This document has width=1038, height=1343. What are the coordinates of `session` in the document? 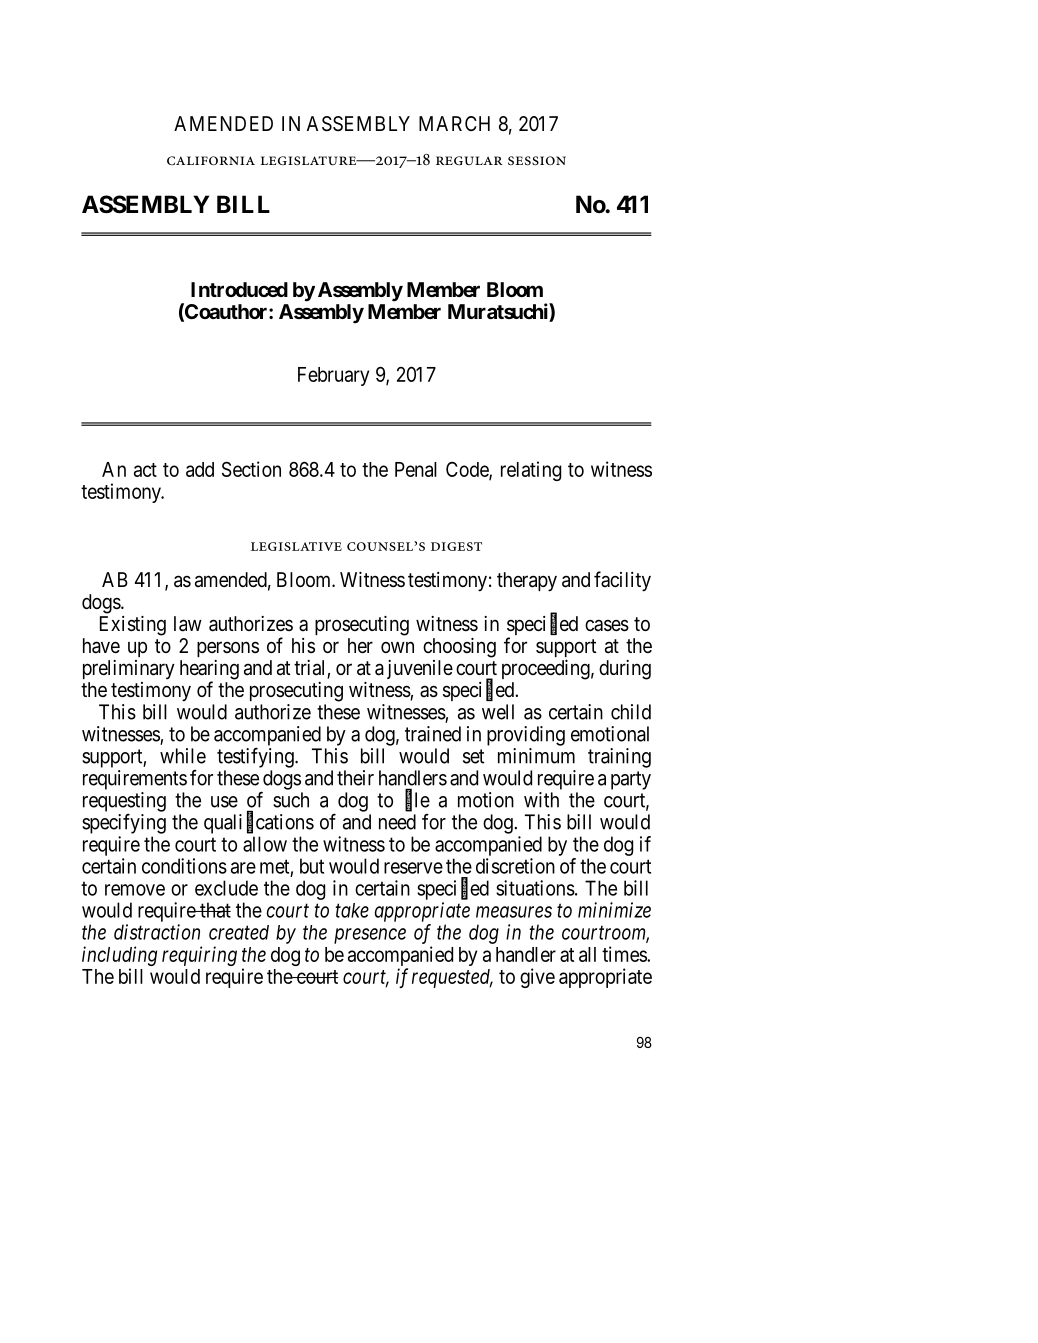 It's located at (537, 161).
